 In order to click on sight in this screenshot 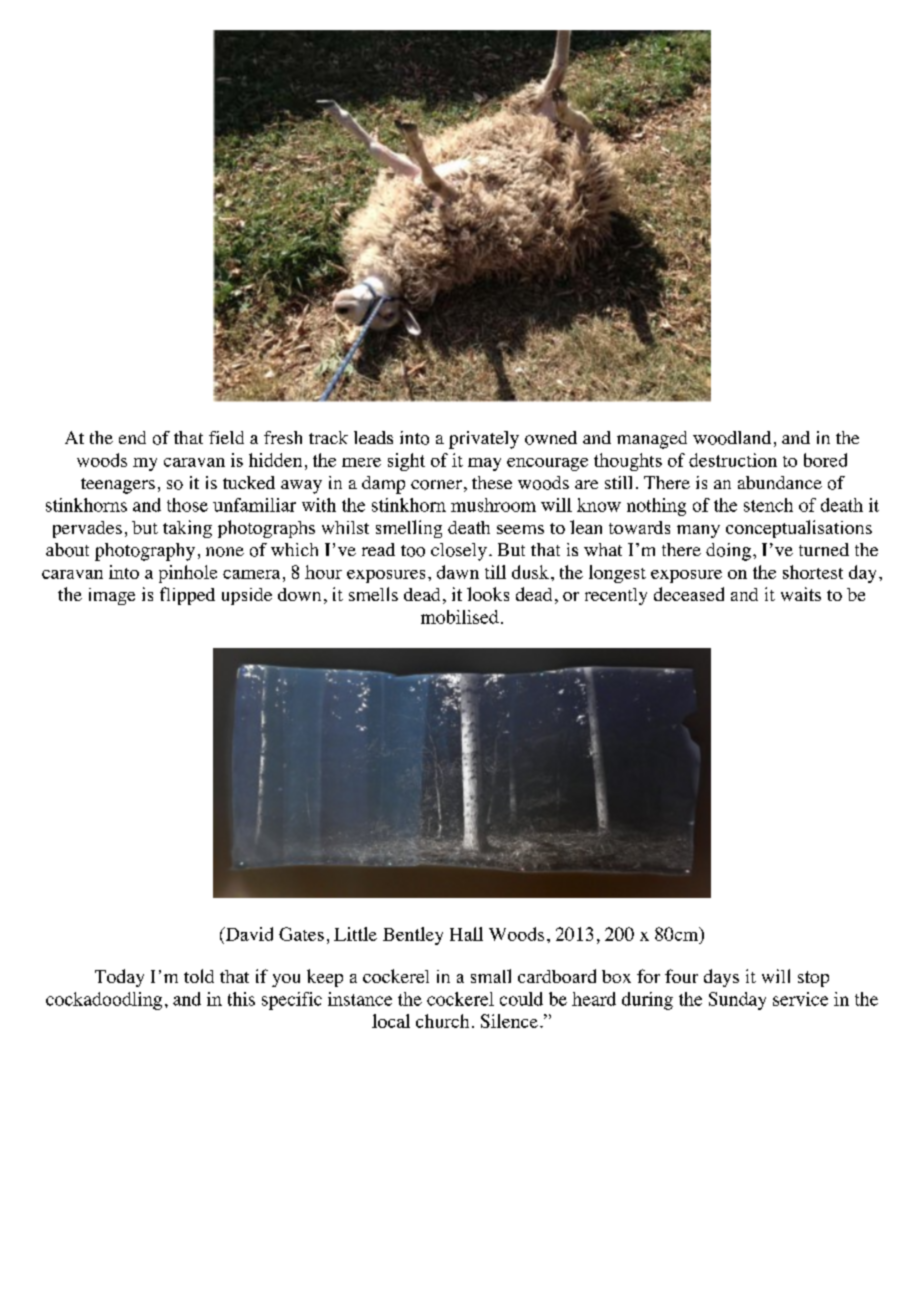, I will do `click(406, 462)`.
